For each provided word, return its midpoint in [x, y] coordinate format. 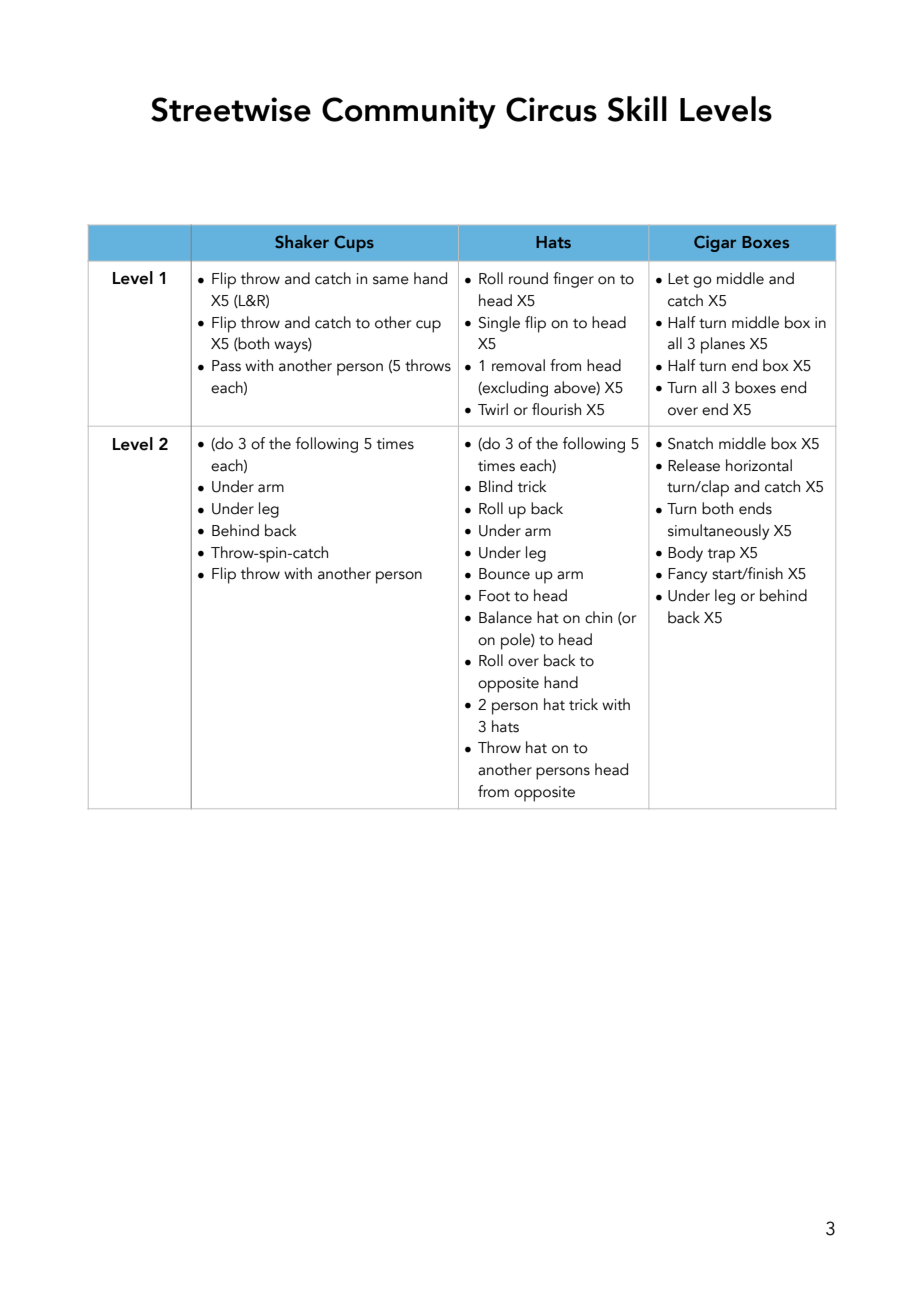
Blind [495, 486]
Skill [637, 109]
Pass [226, 366]
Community [409, 113]
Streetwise [231, 109]
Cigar [715, 244]
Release [694, 465]
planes [723, 345]
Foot [494, 596]
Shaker [302, 241]
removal [518, 365]
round [528, 278]
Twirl [493, 409]
